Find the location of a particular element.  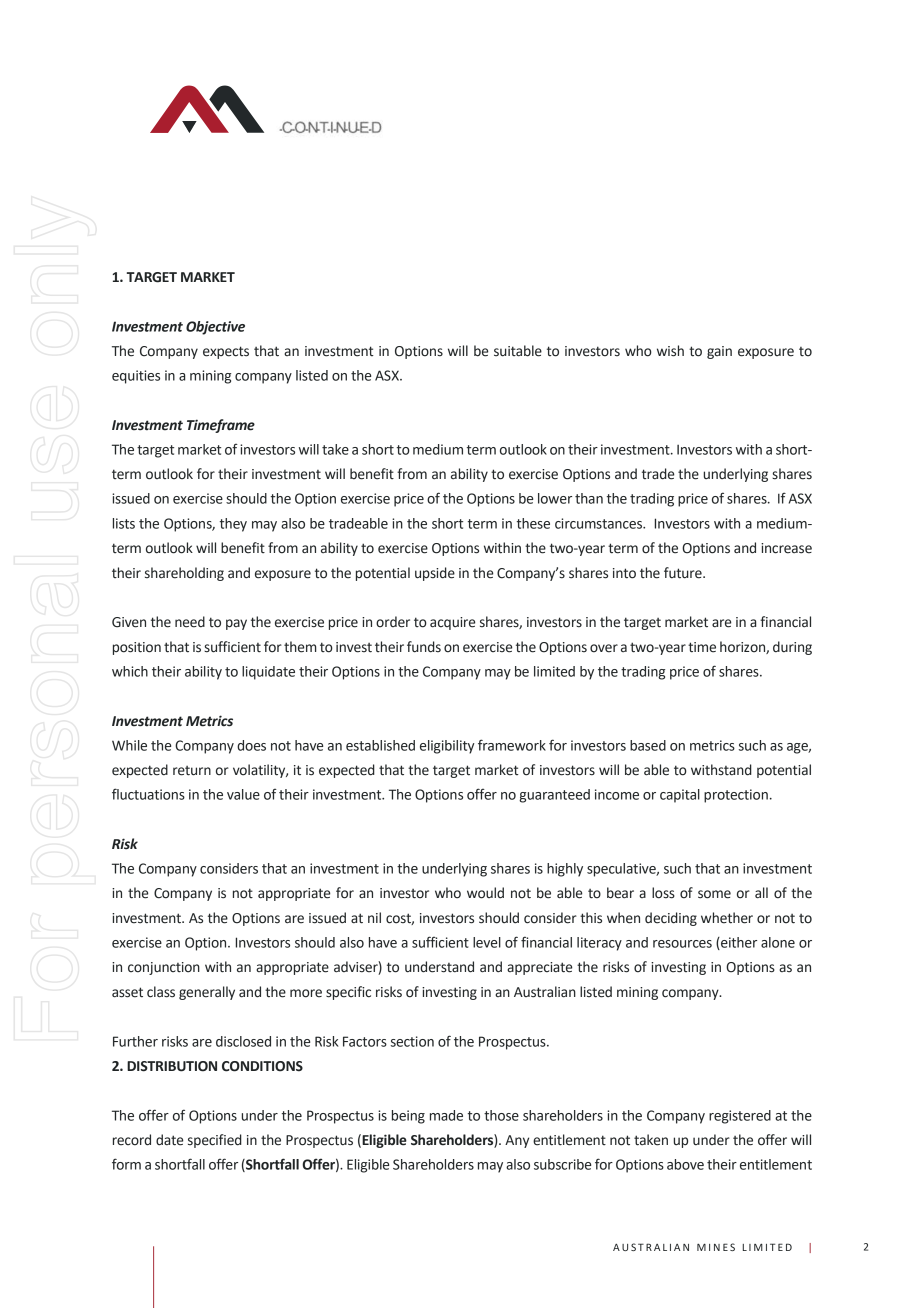

wish is located at coordinates (670, 351).
